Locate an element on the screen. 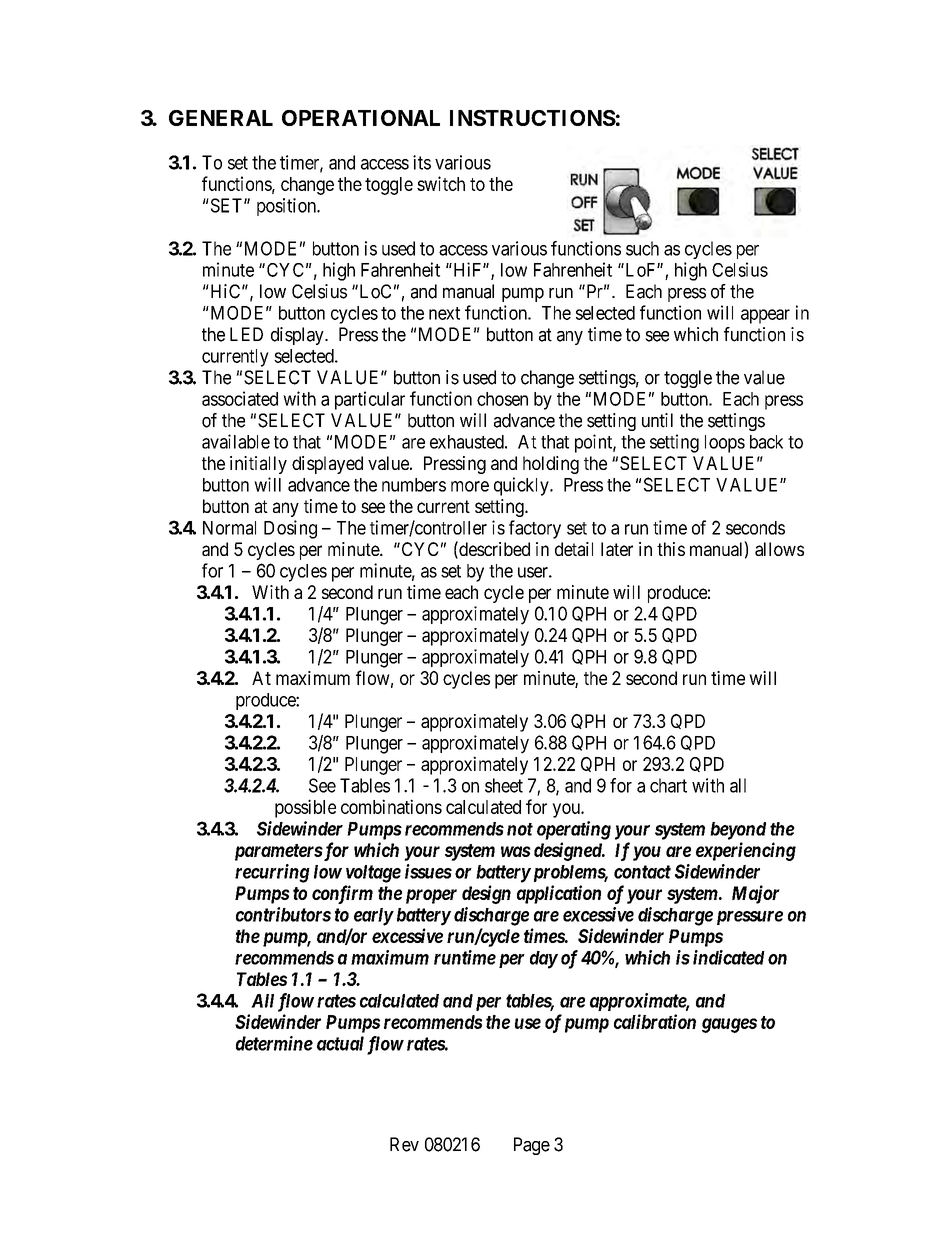 This screenshot has height=1233, width=952. Dosing is located at coordinates (290, 529).
